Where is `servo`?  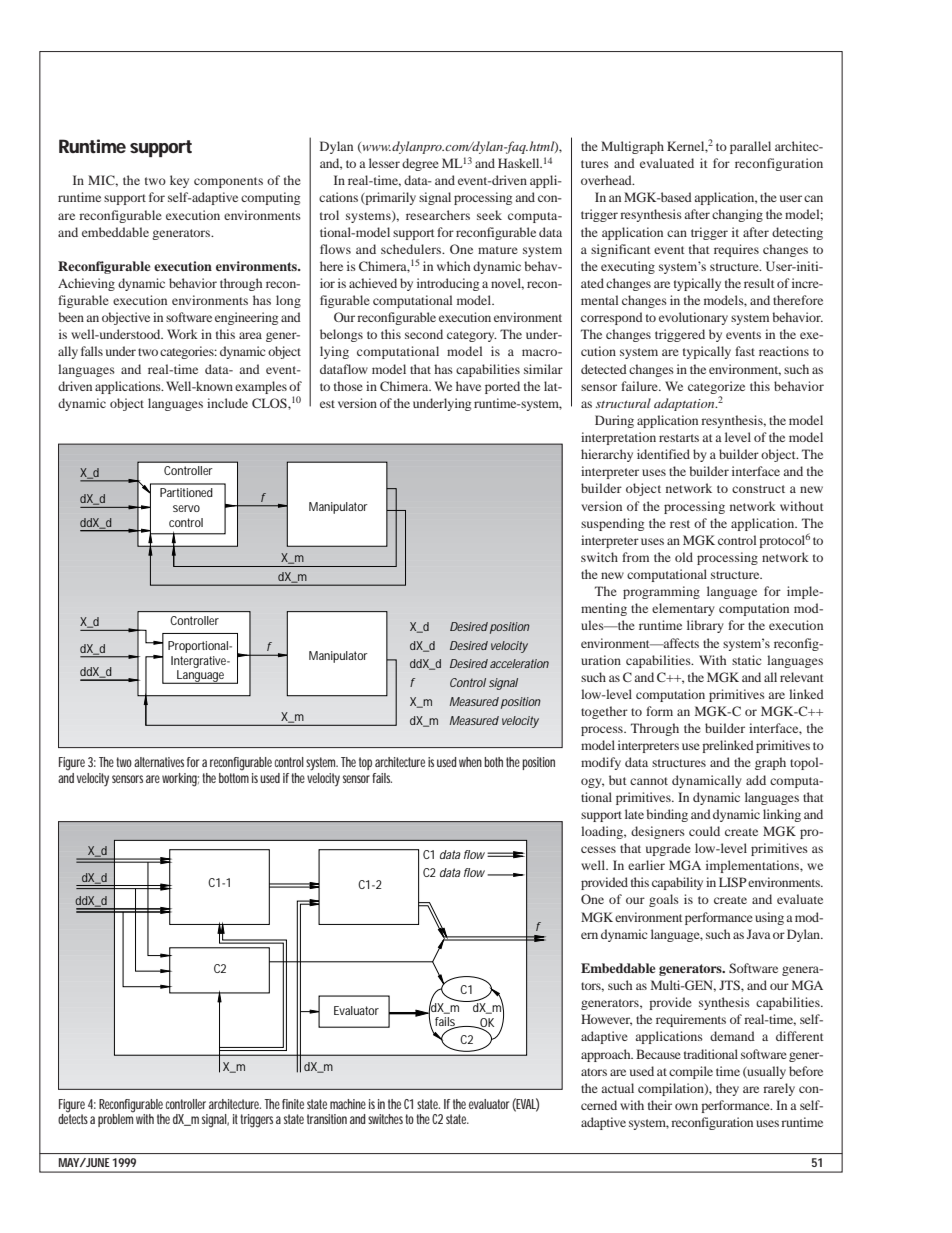 servo is located at coordinates (186, 508).
